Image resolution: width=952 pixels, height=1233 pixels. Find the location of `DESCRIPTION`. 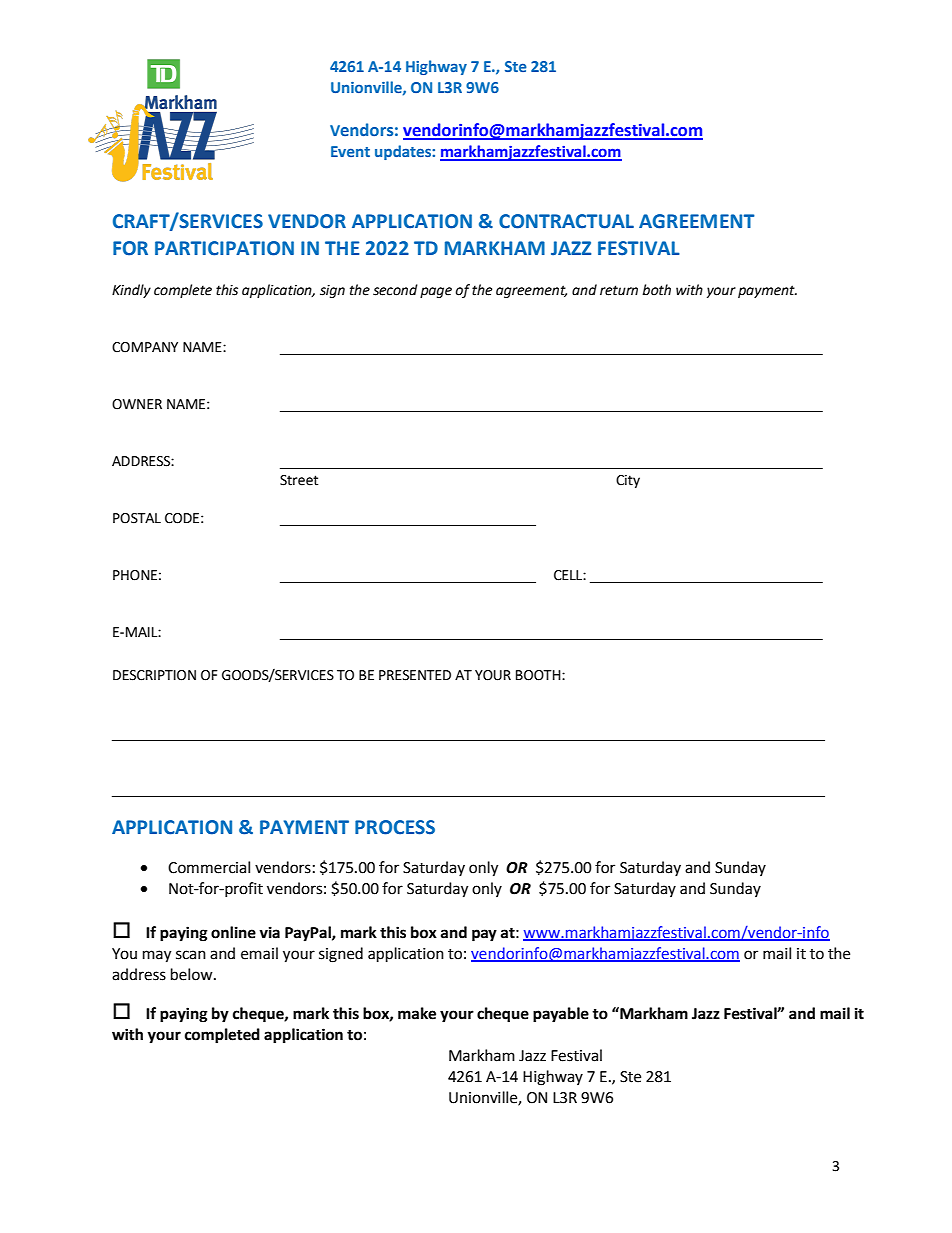

DESCRIPTION is located at coordinates (154, 675).
